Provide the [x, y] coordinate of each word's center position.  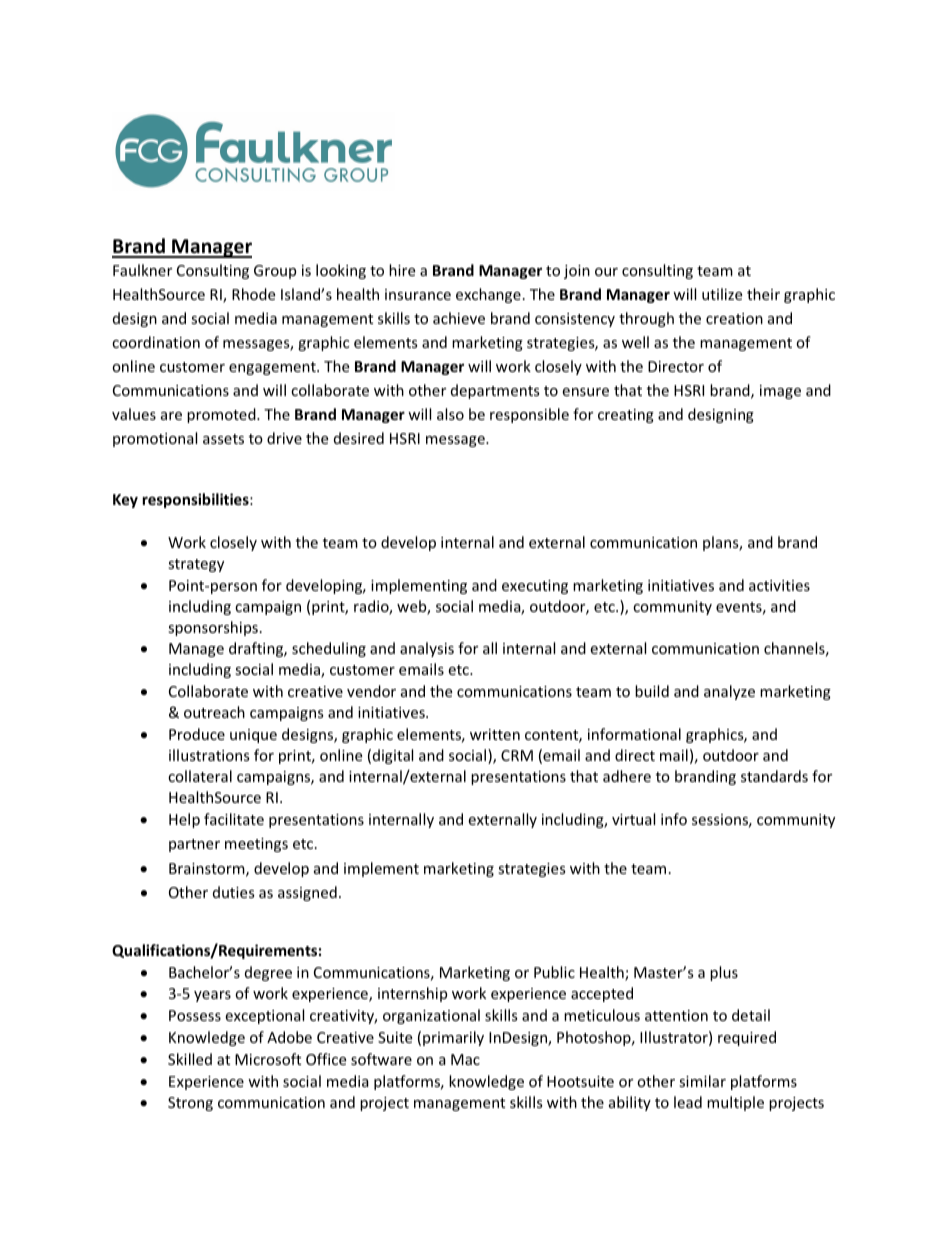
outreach [214, 712]
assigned [307, 893]
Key [125, 501]
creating [626, 416]
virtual [633, 819]
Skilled [190, 1059]
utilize [722, 294]
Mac [465, 1059]
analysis [427, 649]
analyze [729, 692]
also [450, 414]
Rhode [253, 294]
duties [234, 892]
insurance [418, 294]
